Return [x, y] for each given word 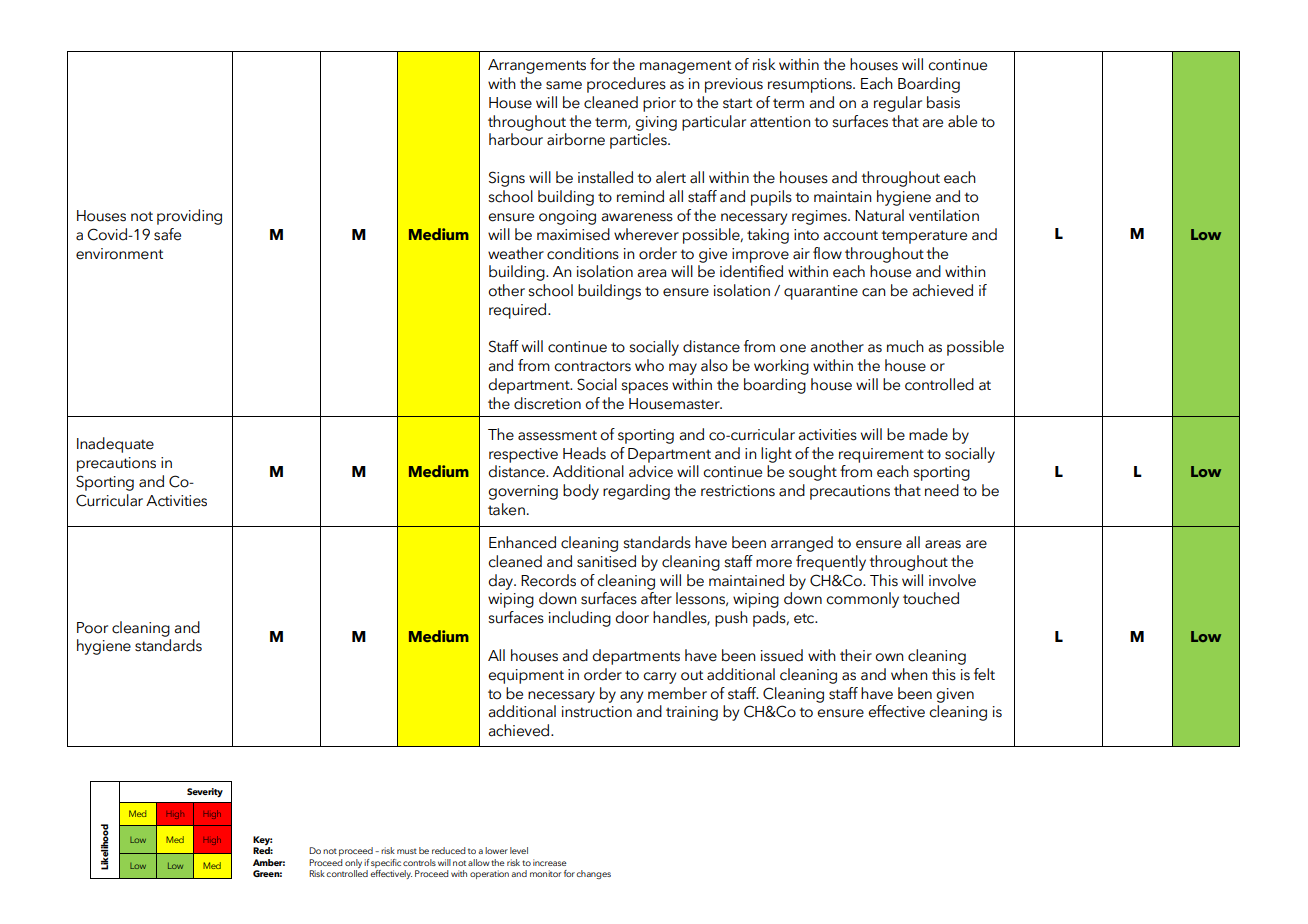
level [519, 850]
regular [898, 104]
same [564, 85]
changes [593, 874]
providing [189, 217]
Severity [205, 792]
